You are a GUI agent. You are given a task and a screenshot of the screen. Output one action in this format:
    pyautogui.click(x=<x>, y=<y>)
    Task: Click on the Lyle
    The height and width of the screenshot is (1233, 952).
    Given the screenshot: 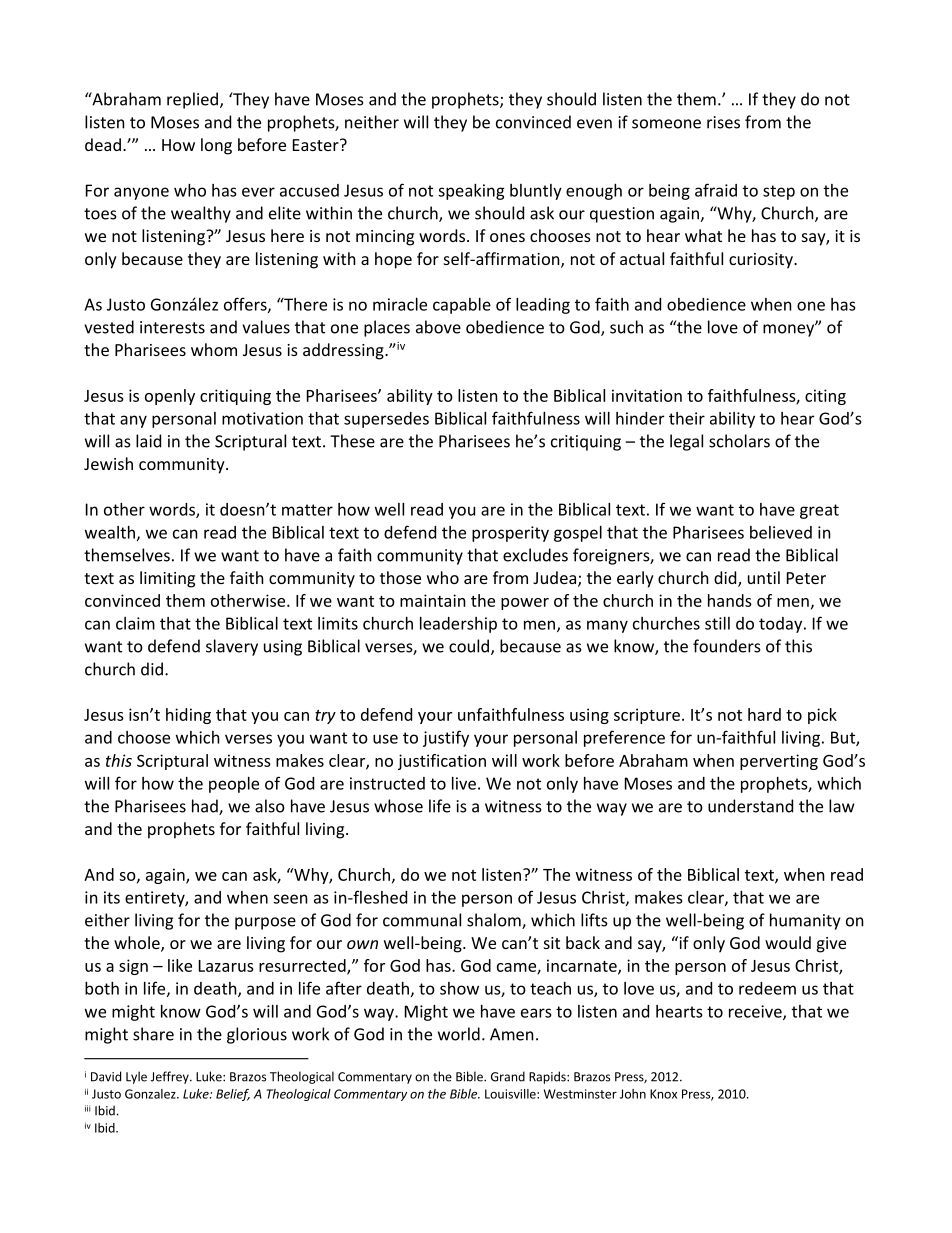 What is the action you would take?
    pyautogui.click(x=136, y=1077)
